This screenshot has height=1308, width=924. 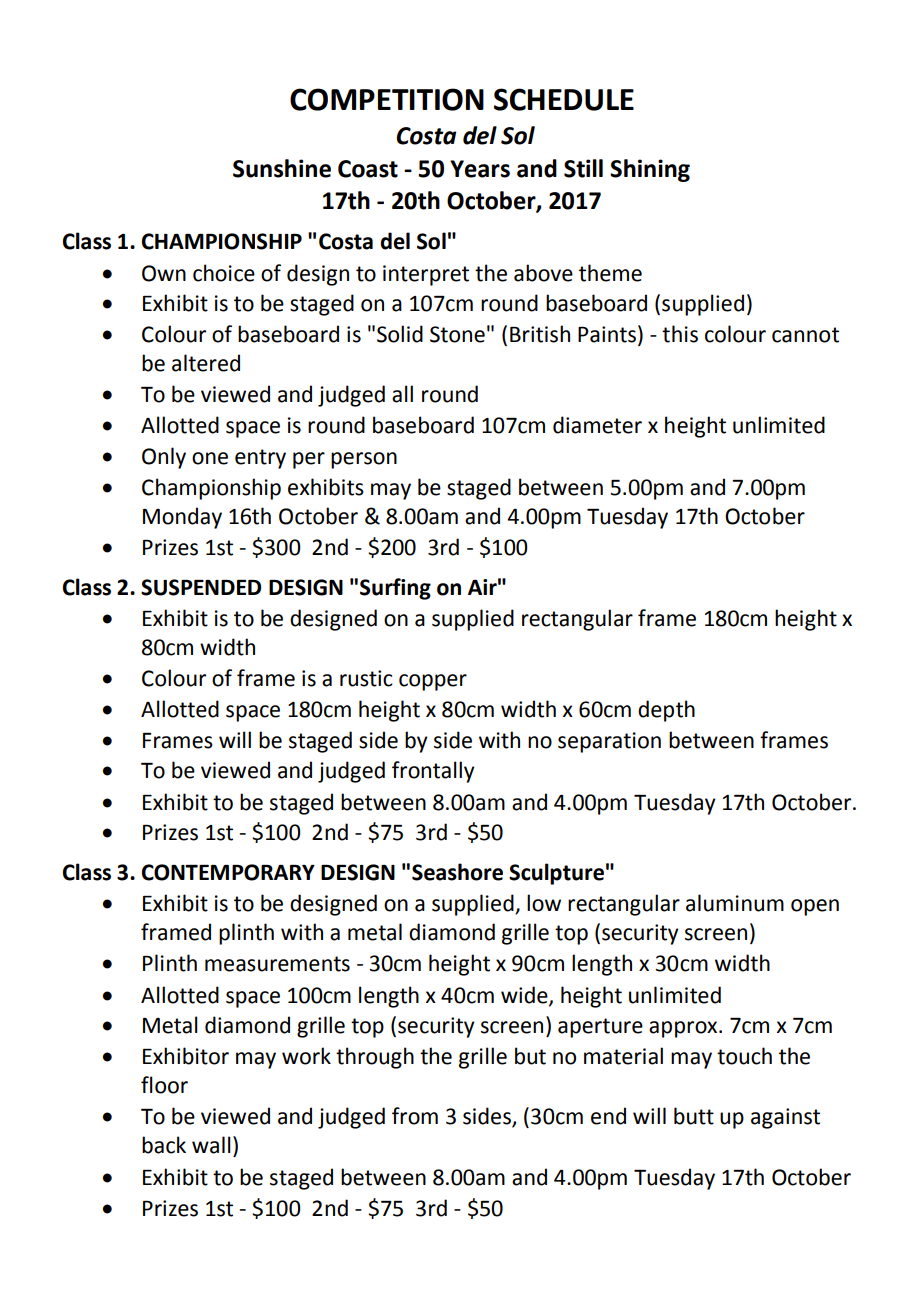 I want to click on from, so click(x=415, y=1116).
